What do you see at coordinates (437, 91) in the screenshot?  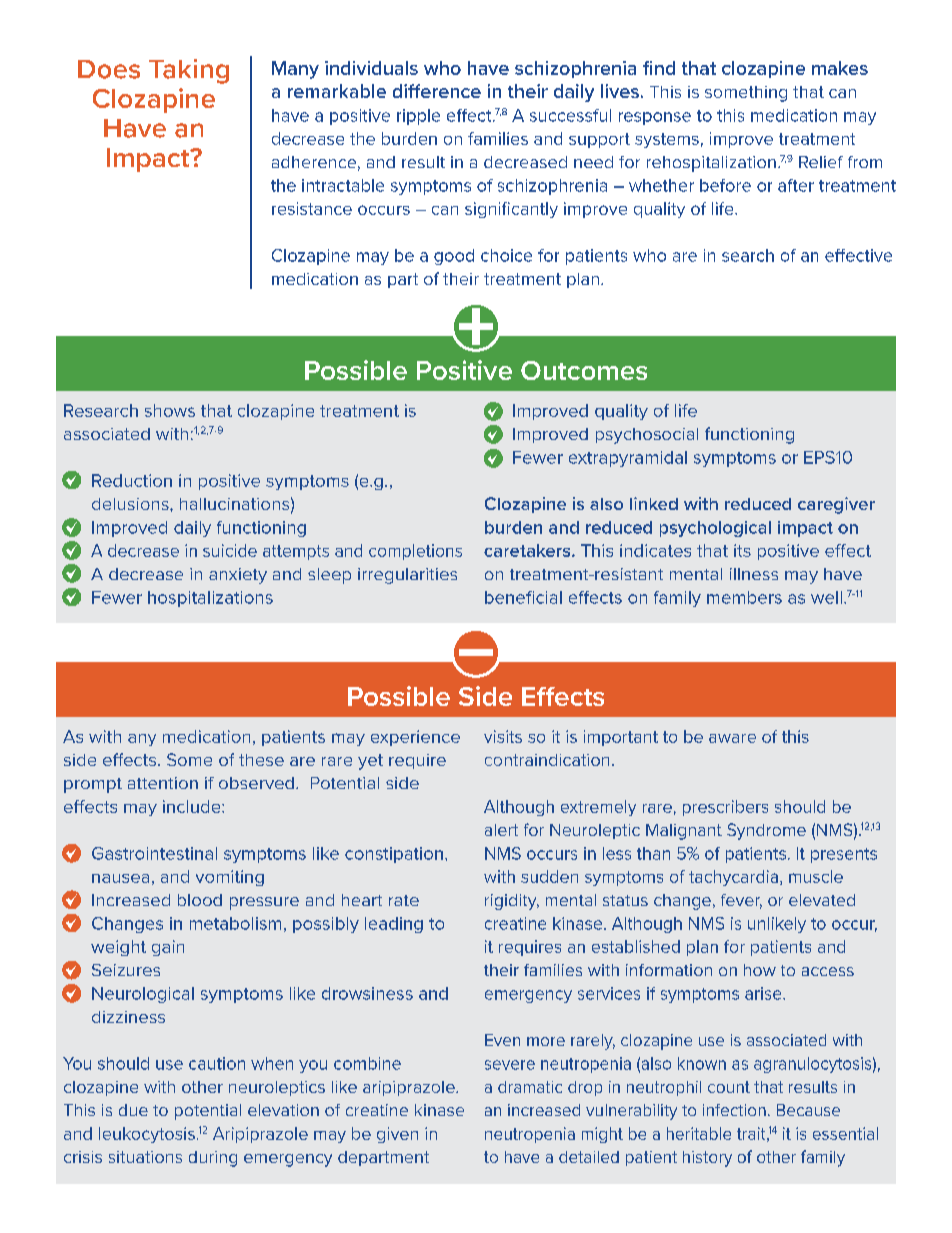 I see `difference` at bounding box center [437, 91].
